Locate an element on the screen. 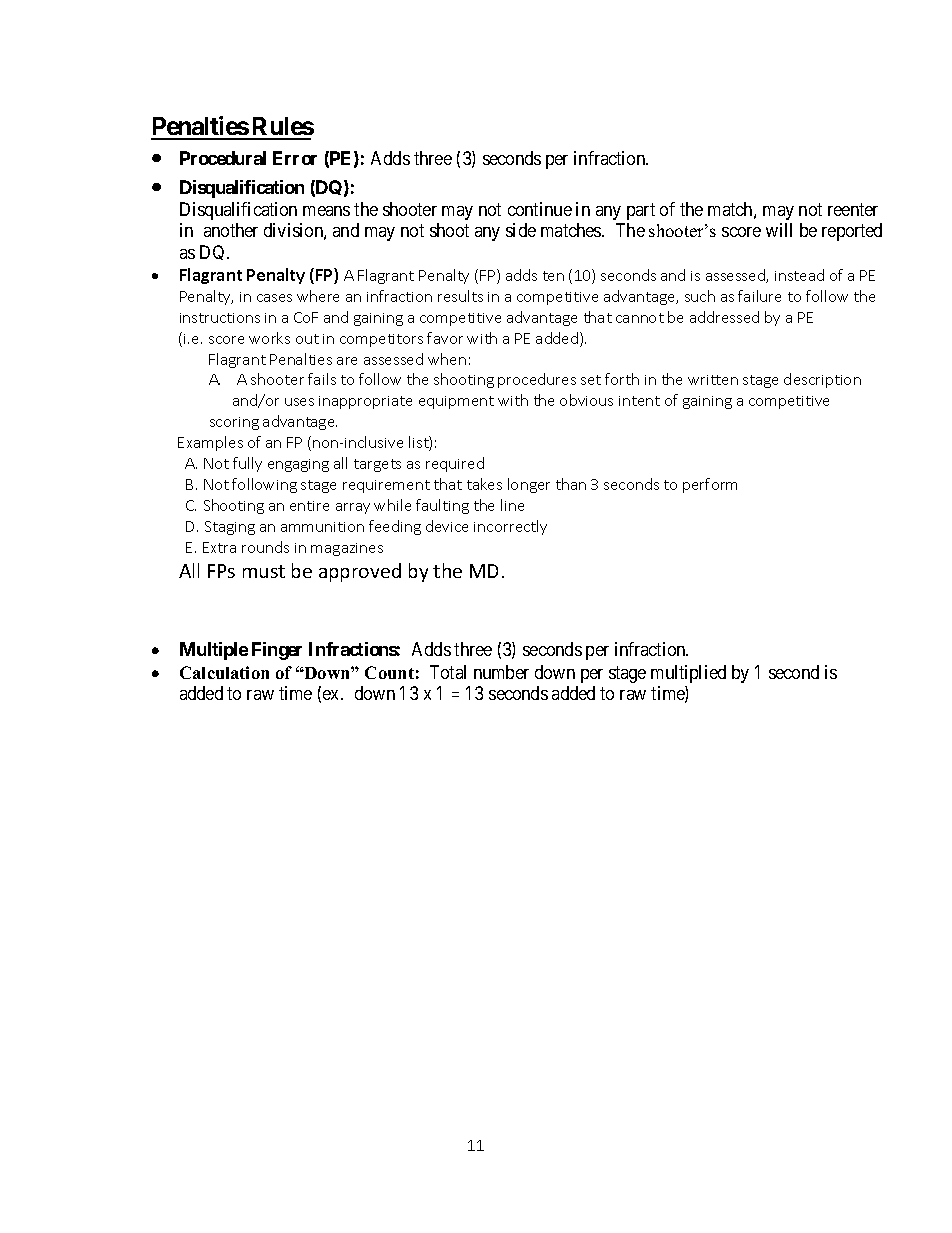  incorrectly is located at coordinates (510, 527).
